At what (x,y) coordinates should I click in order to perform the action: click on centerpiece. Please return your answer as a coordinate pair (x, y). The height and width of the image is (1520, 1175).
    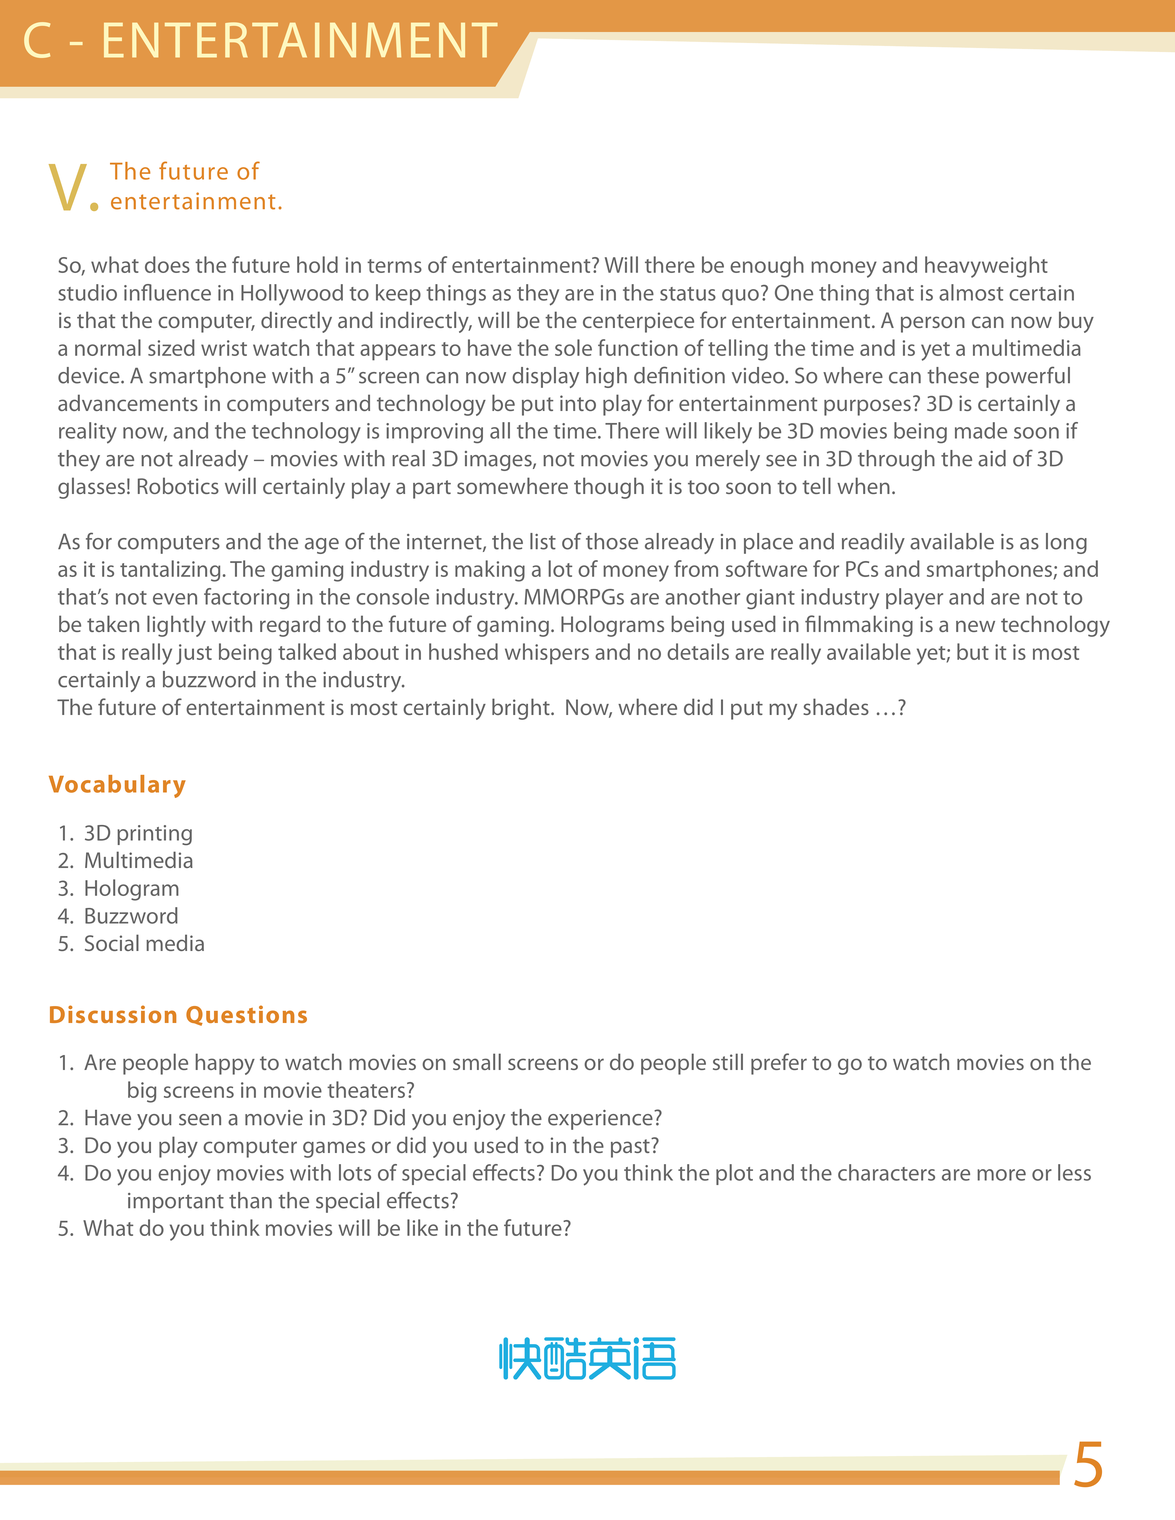
    Looking at the image, I should click on (638, 322).
